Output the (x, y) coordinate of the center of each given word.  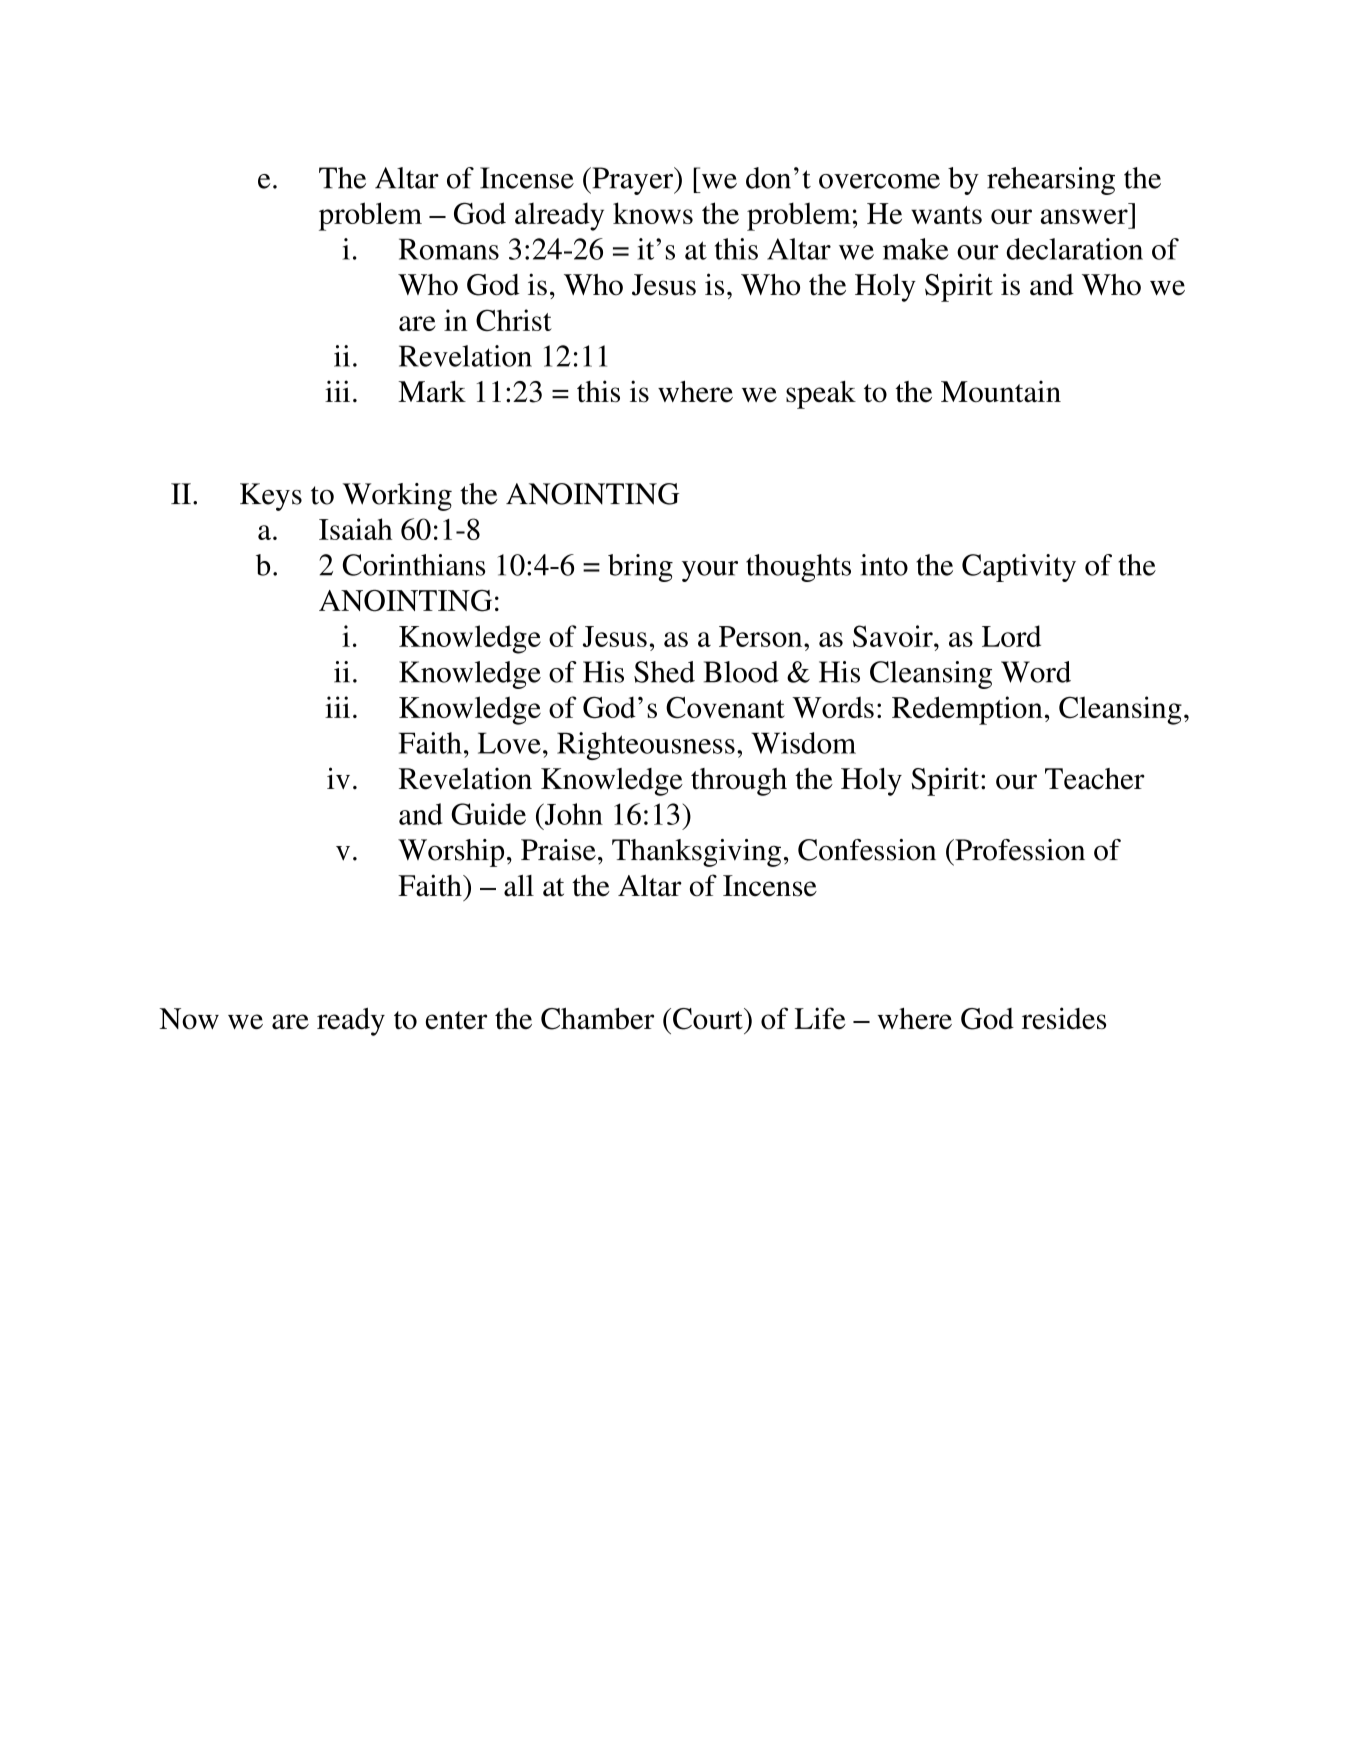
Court (709, 1019)
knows (653, 213)
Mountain (1001, 391)
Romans (449, 249)
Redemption (967, 710)
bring (640, 568)
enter (456, 1020)
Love (509, 743)
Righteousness (646, 746)
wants (946, 215)
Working (397, 497)
